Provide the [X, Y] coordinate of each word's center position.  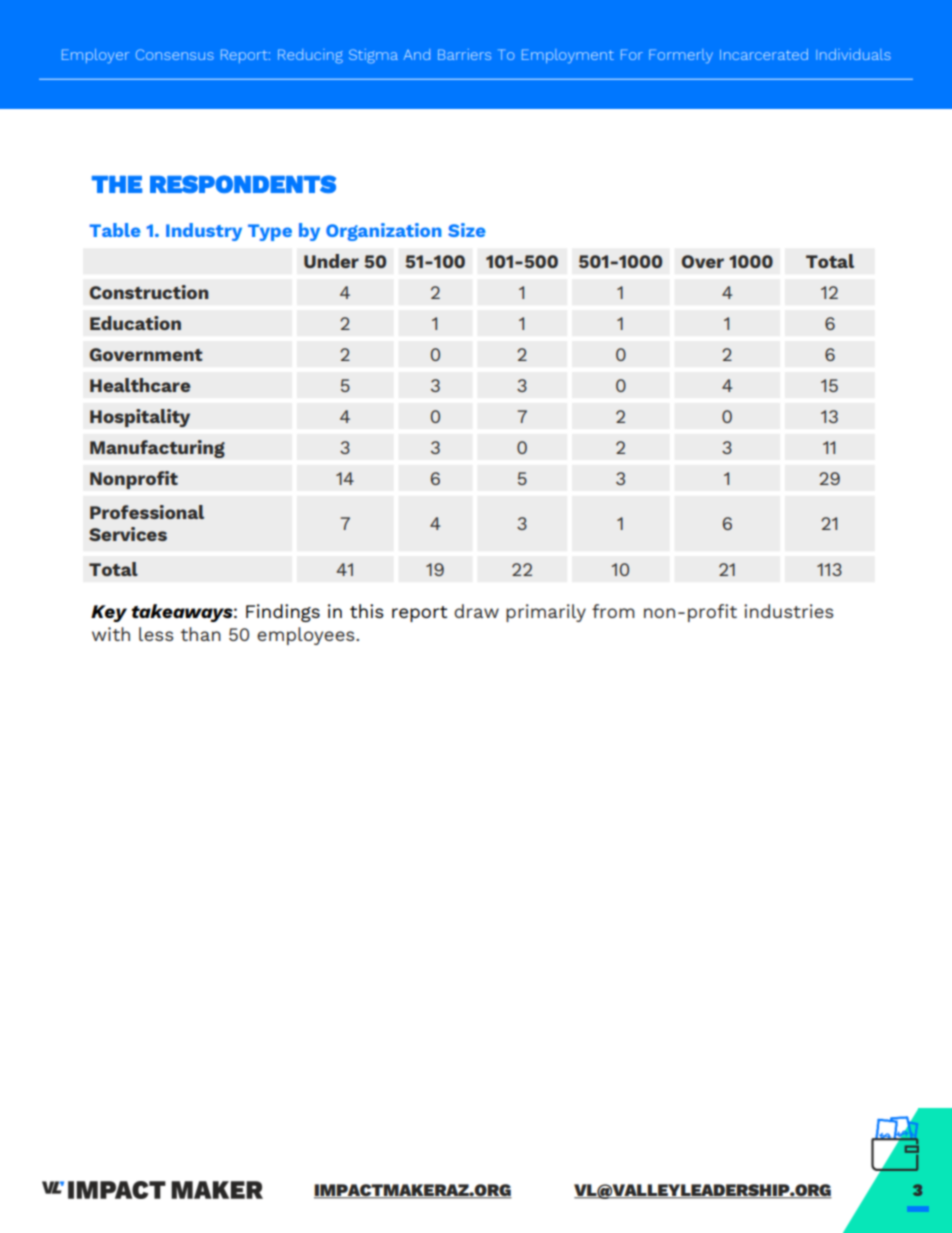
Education [135, 323]
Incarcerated [764, 54]
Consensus [175, 54]
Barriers [464, 54]
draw [476, 611]
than [201, 634]
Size [467, 230]
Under [331, 261]
